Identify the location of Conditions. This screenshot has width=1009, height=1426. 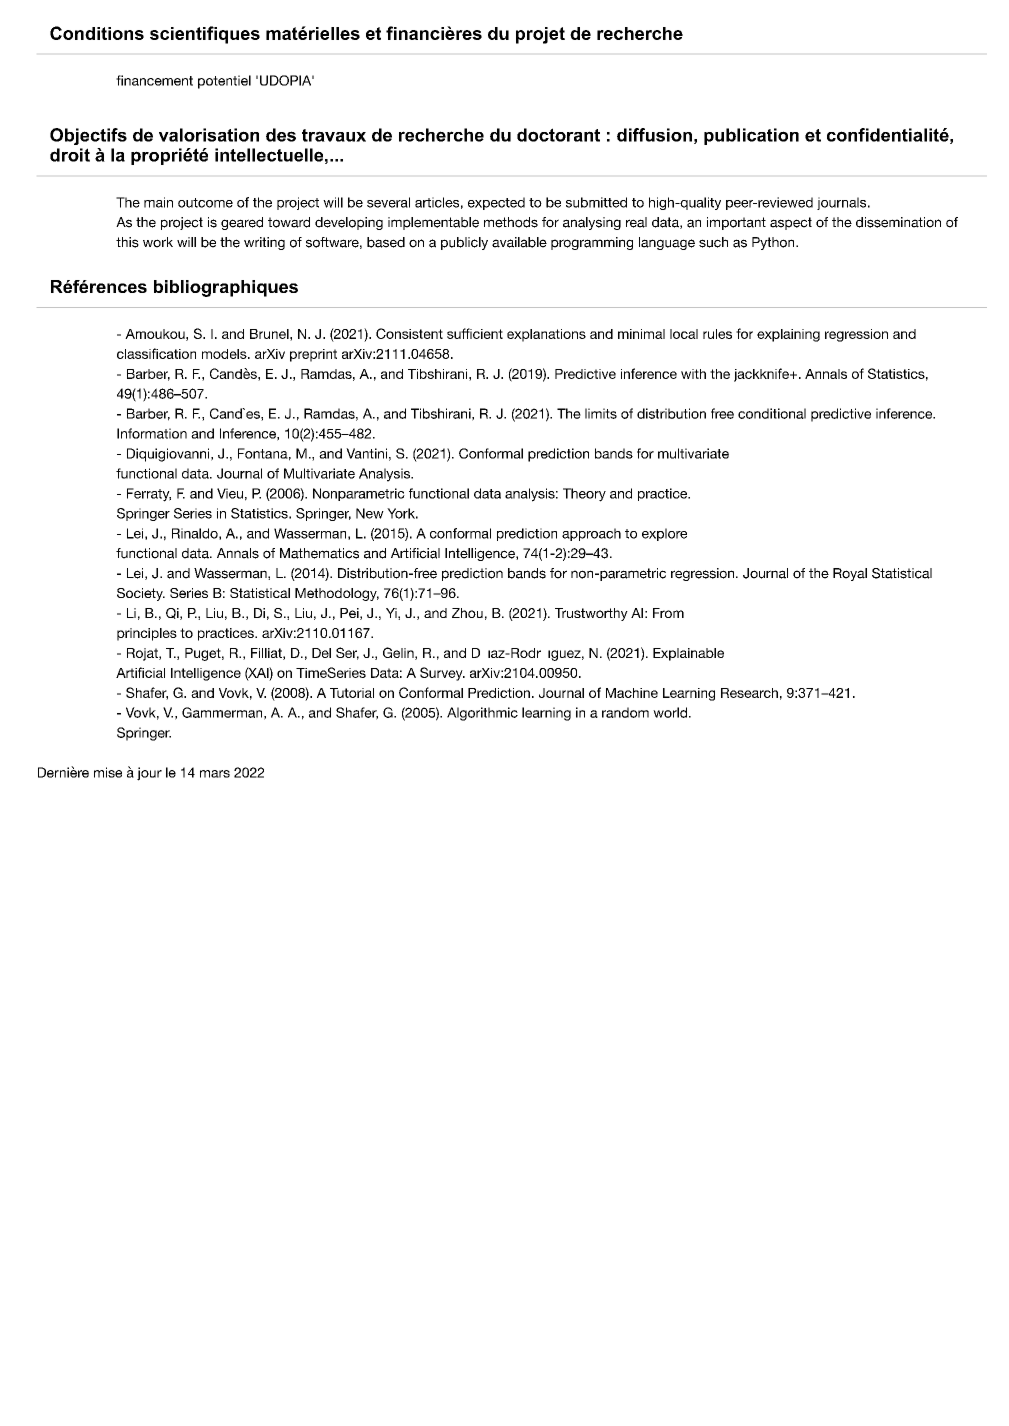
(97, 33).
